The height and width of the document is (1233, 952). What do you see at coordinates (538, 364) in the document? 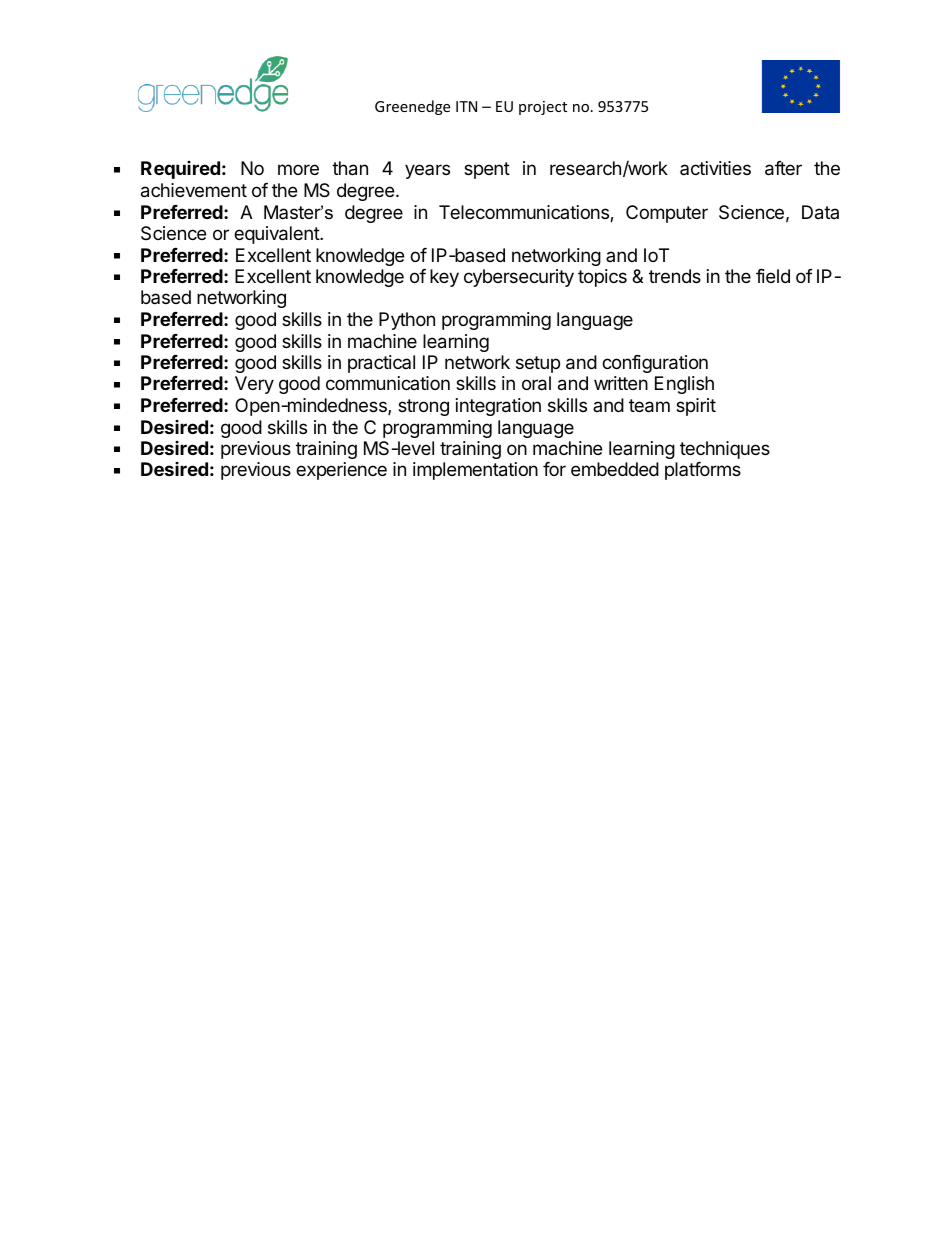
I see `setup` at bounding box center [538, 364].
